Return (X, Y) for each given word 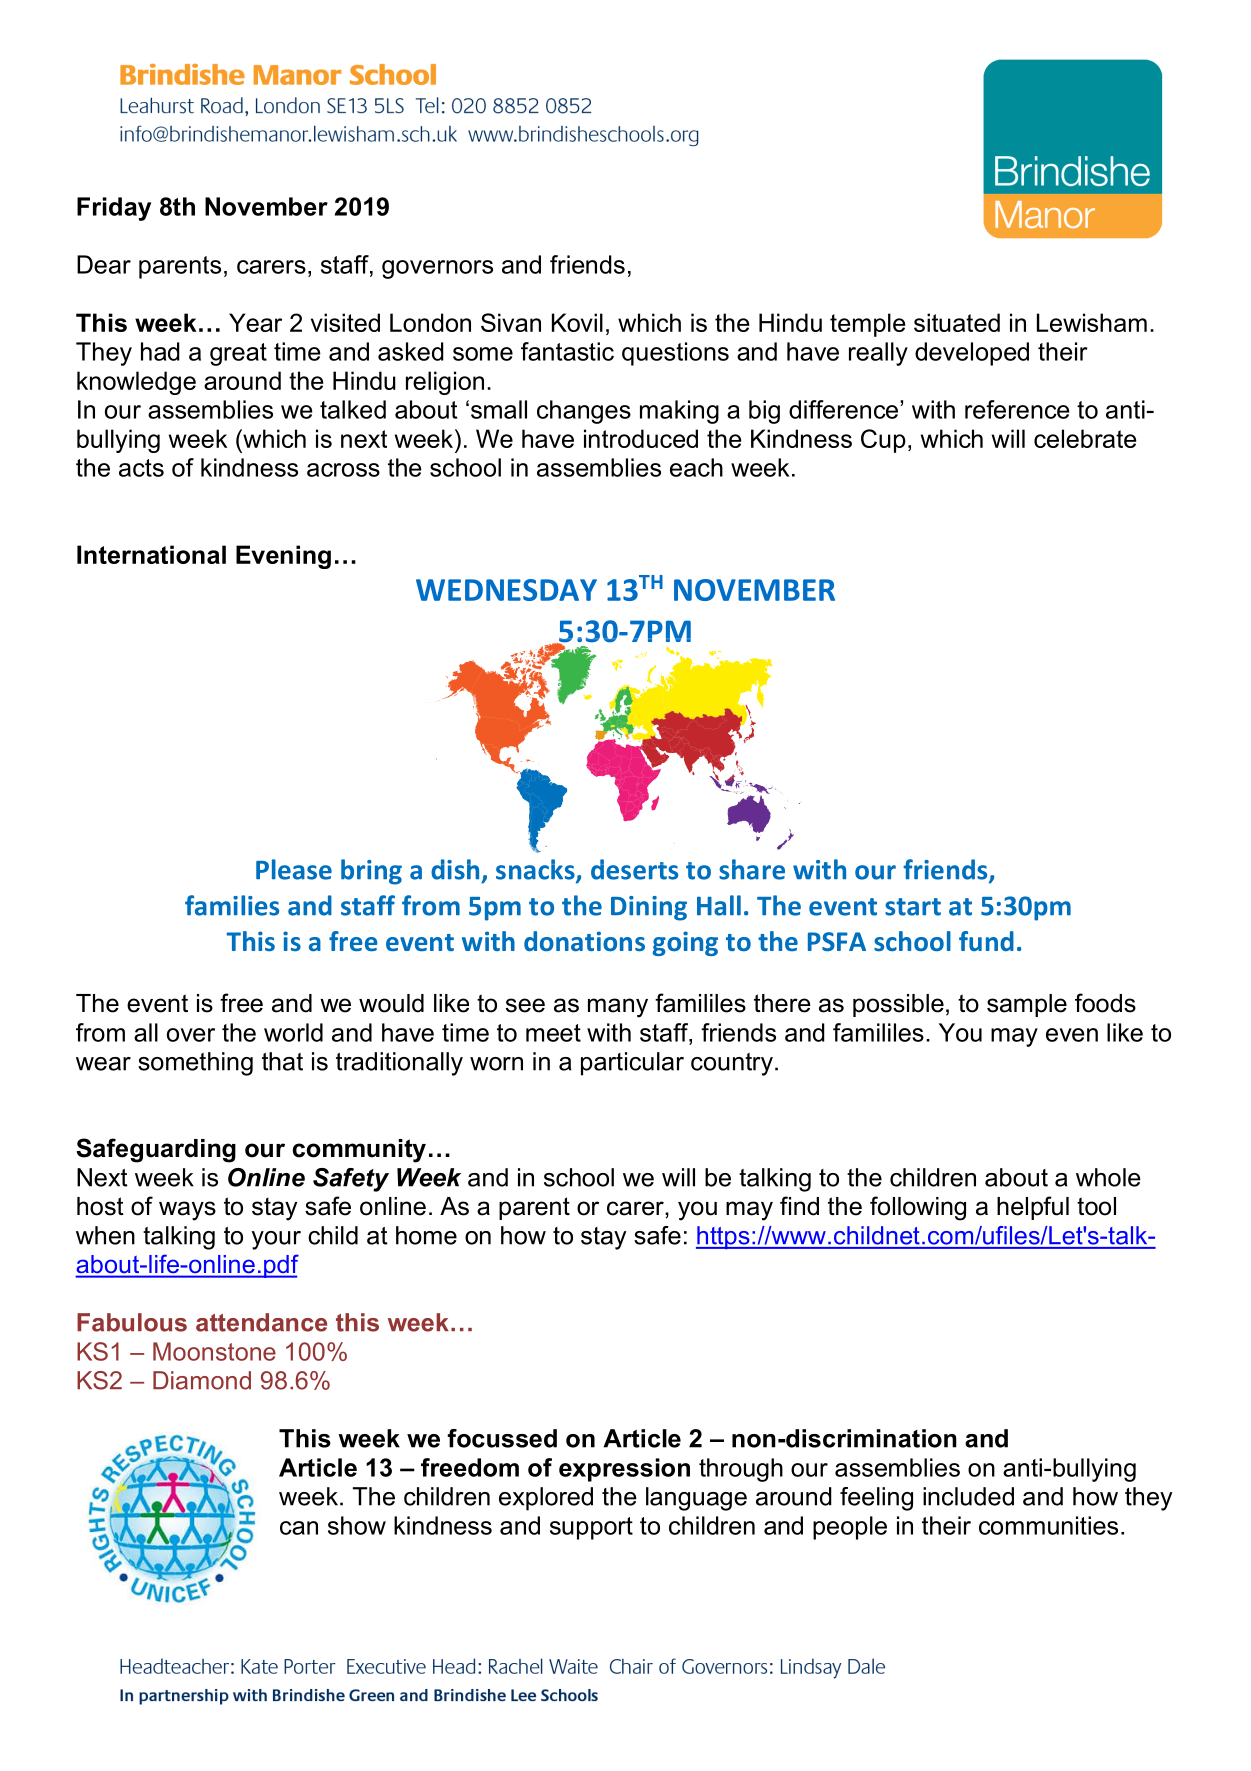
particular (632, 1064)
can (299, 1528)
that (282, 1061)
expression (624, 1470)
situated (957, 322)
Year (255, 322)
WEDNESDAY (506, 590)
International (151, 554)
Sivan (511, 322)
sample (1027, 1005)
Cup (883, 441)
